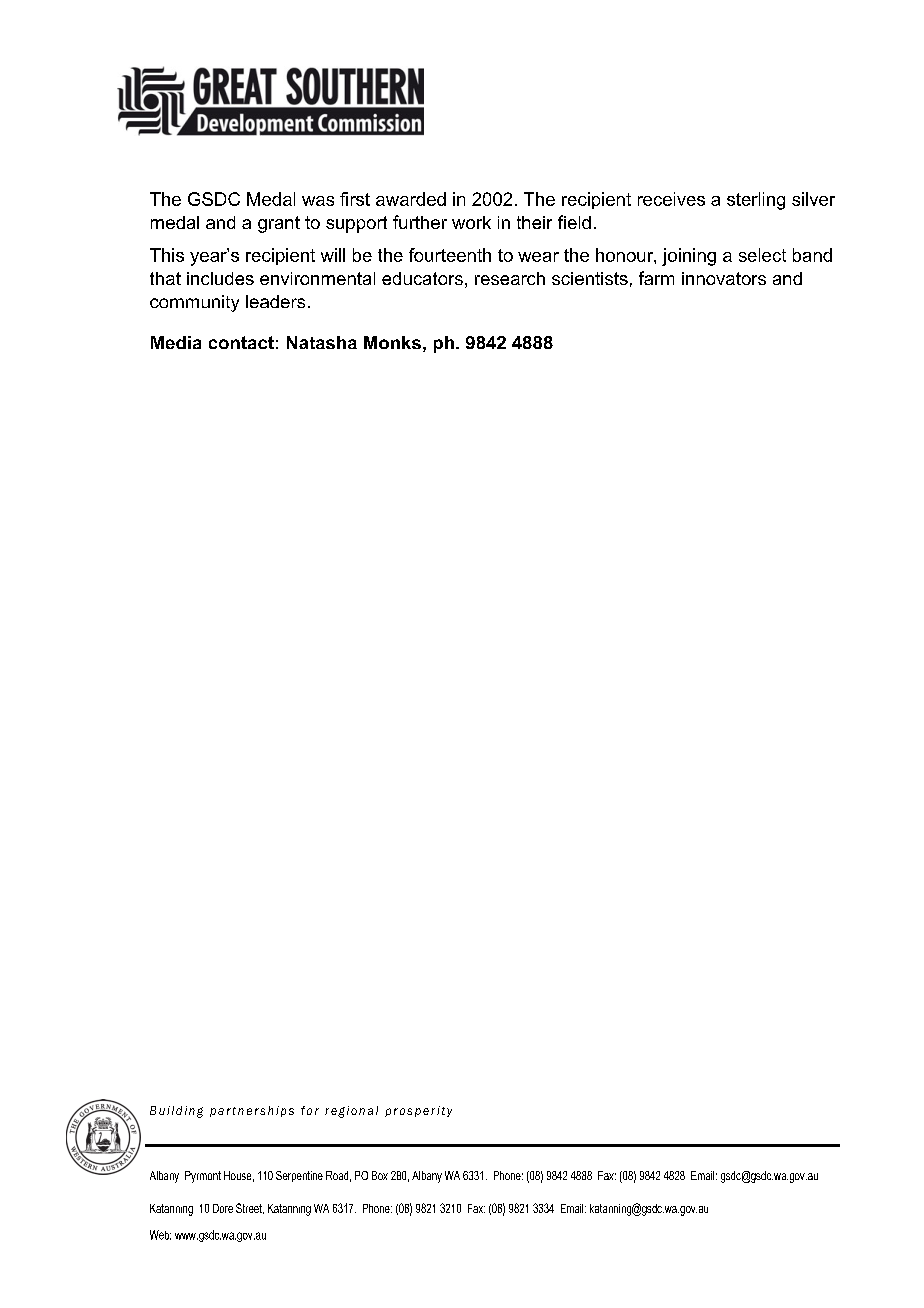  Describe the element at coordinates (279, 224) in the document. I see `grant` at that location.
